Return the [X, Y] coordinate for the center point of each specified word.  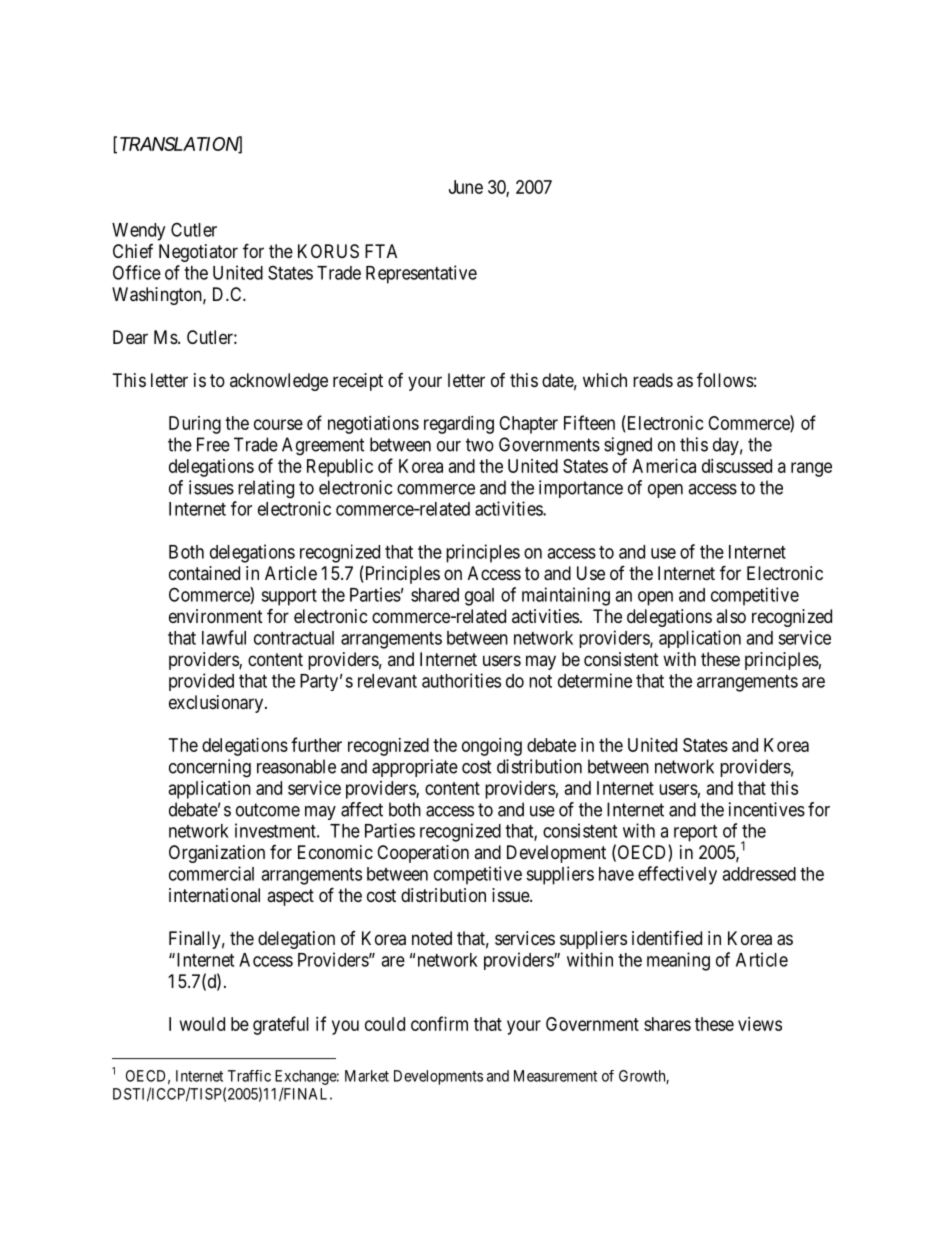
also [731, 616]
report [695, 833]
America [664, 466]
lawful [224, 637]
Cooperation [423, 854]
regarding [459, 425]
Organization [217, 854]
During [195, 425]
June [466, 187]
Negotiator [198, 253]
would [202, 1024]
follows [725, 379]
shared [435, 595]
